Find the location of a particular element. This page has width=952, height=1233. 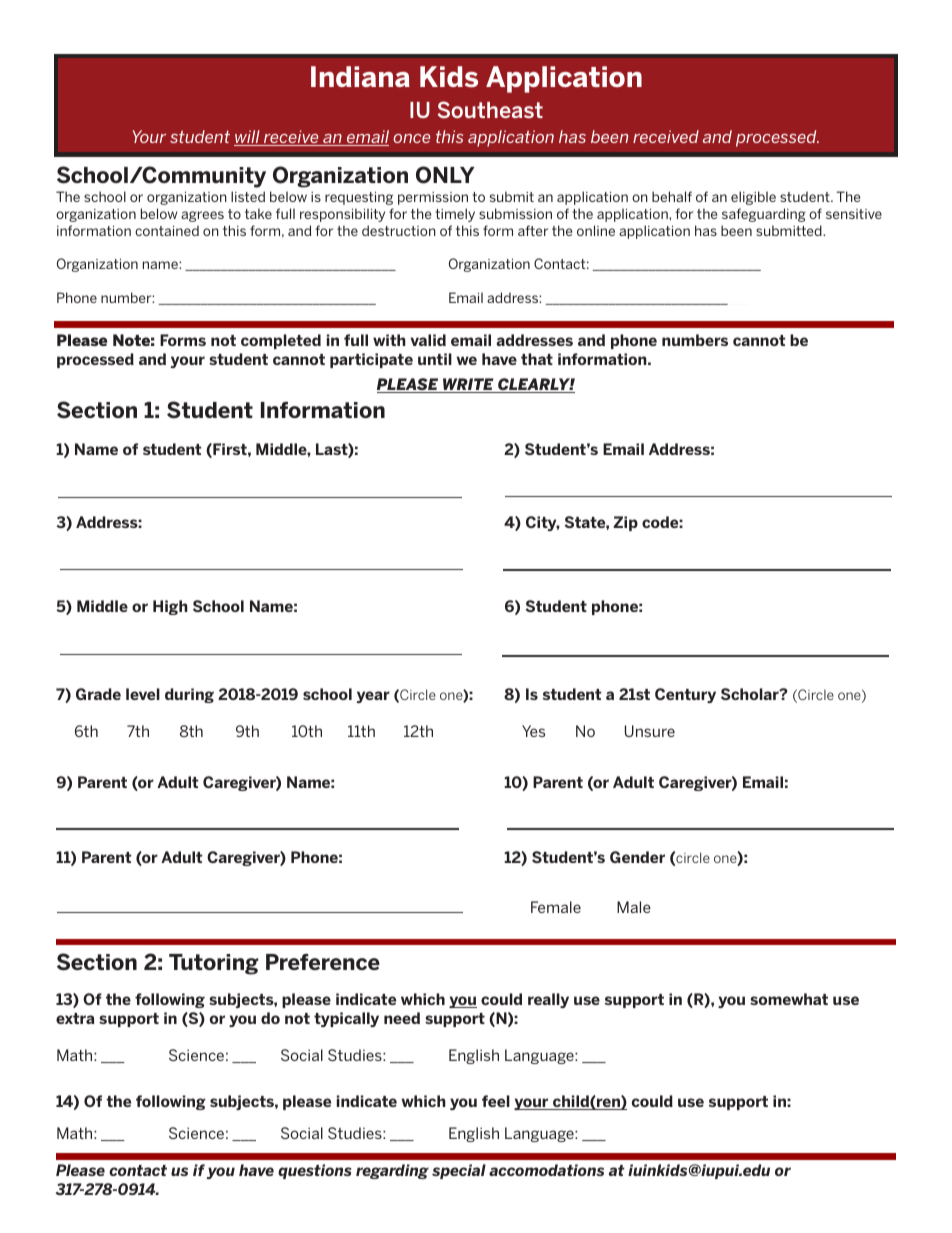

Southeast is located at coordinates (490, 109).
